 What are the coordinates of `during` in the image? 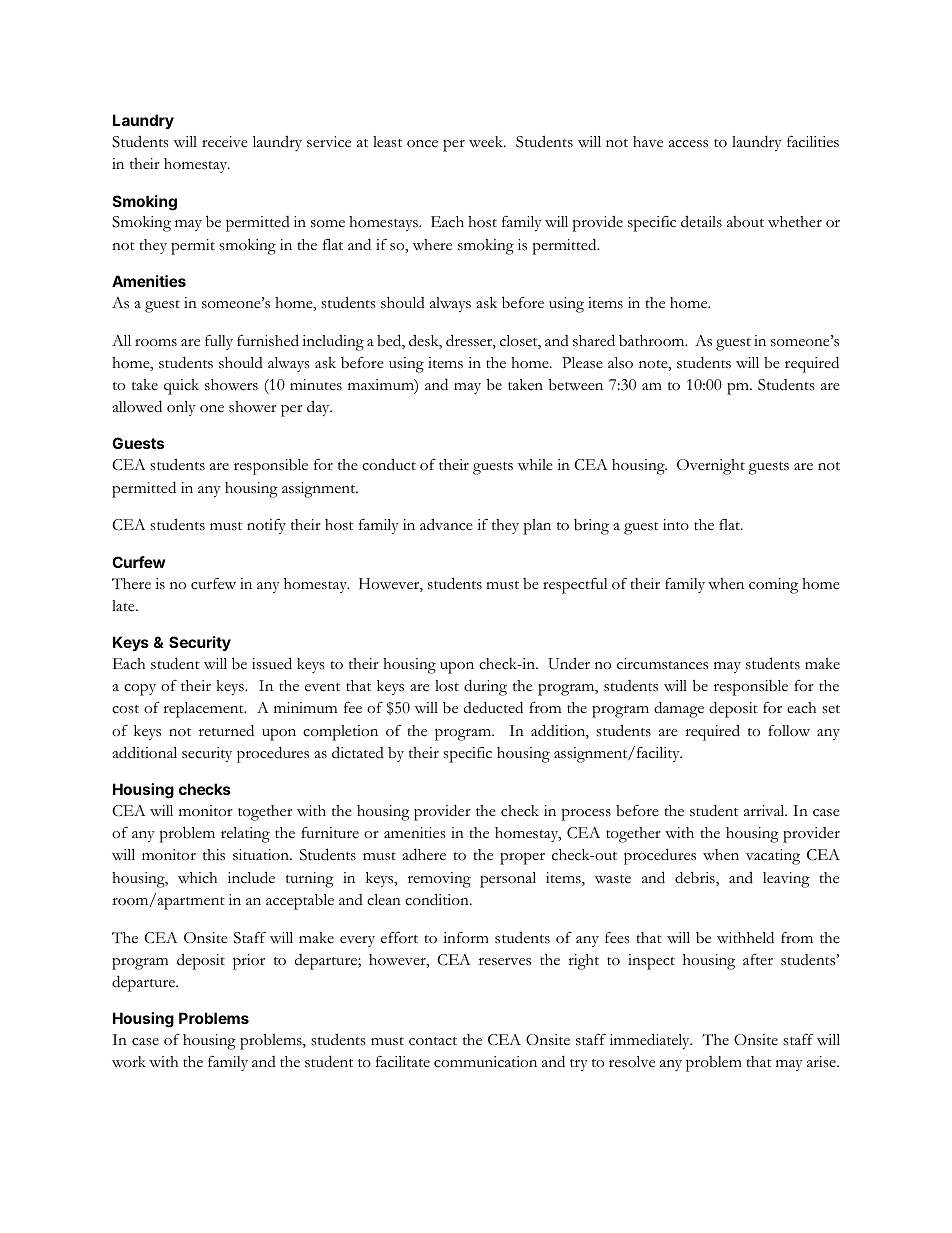 It's located at (485, 687).
